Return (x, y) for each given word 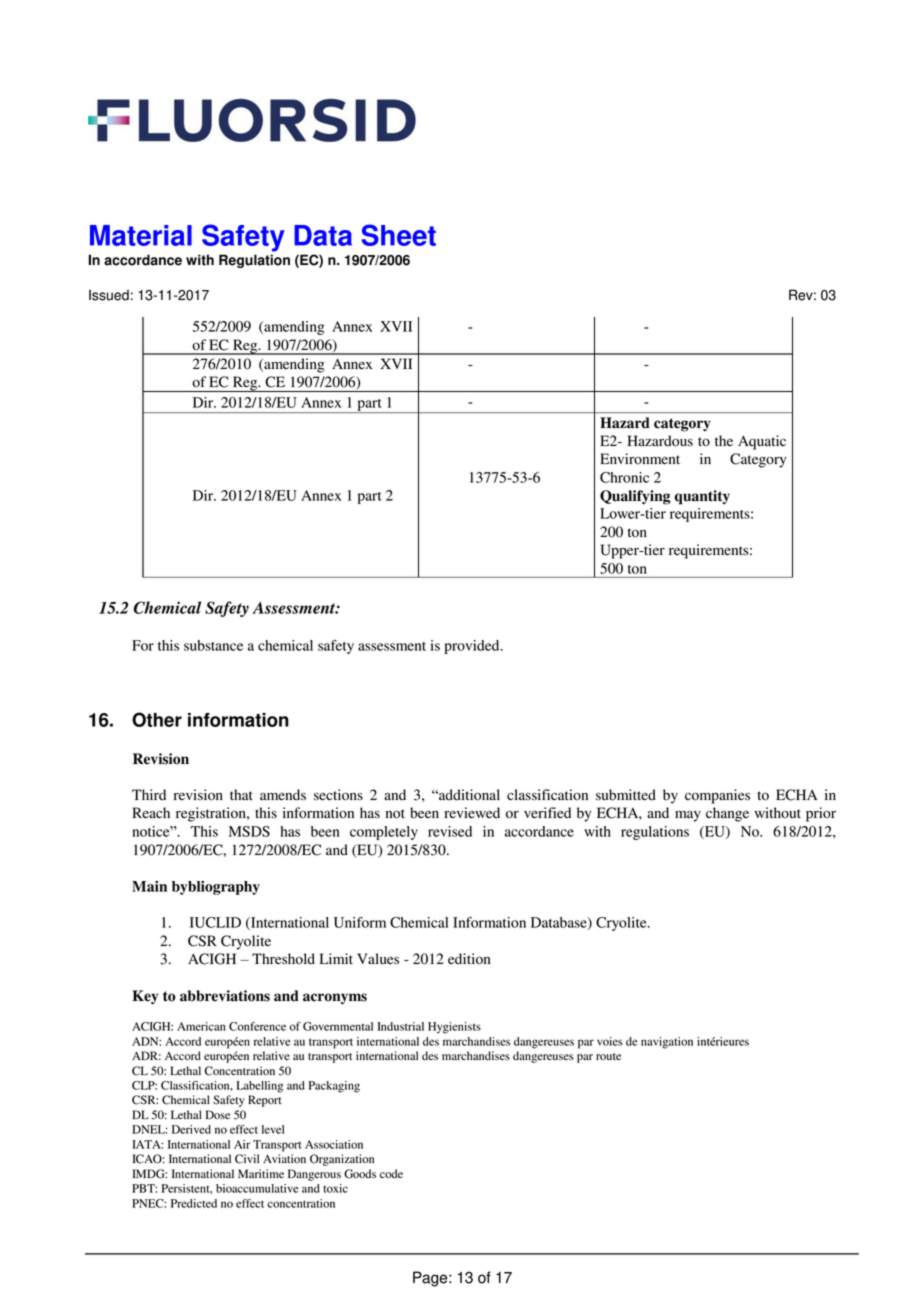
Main (149, 886)
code (391, 1174)
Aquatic (762, 442)
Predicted (194, 1203)
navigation (667, 1043)
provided (473, 647)
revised (450, 831)
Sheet (398, 235)
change (727, 814)
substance (213, 645)
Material (141, 235)
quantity (702, 497)
